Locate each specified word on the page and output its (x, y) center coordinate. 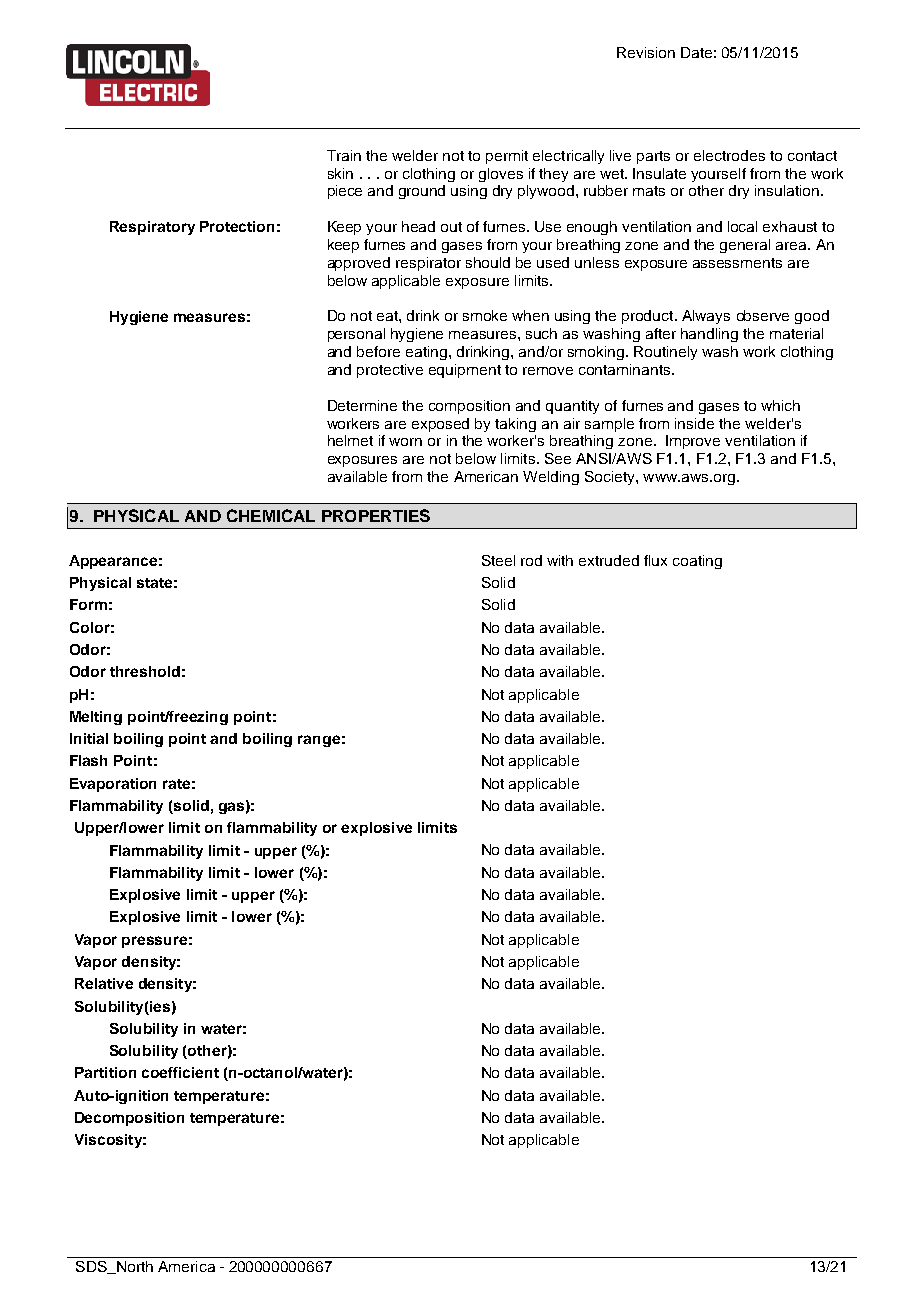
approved (359, 264)
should (488, 262)
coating (697, 562)
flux (655, 560)
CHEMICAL (271, 515)
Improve (693, 442)
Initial (89, 738)
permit (507, 157)
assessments (737, 263)
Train (344, 155)
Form (88, 604)
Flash (88, 760)
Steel (498, 560)
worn (405, 442)
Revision (646, 52)
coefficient (180, 1072)
